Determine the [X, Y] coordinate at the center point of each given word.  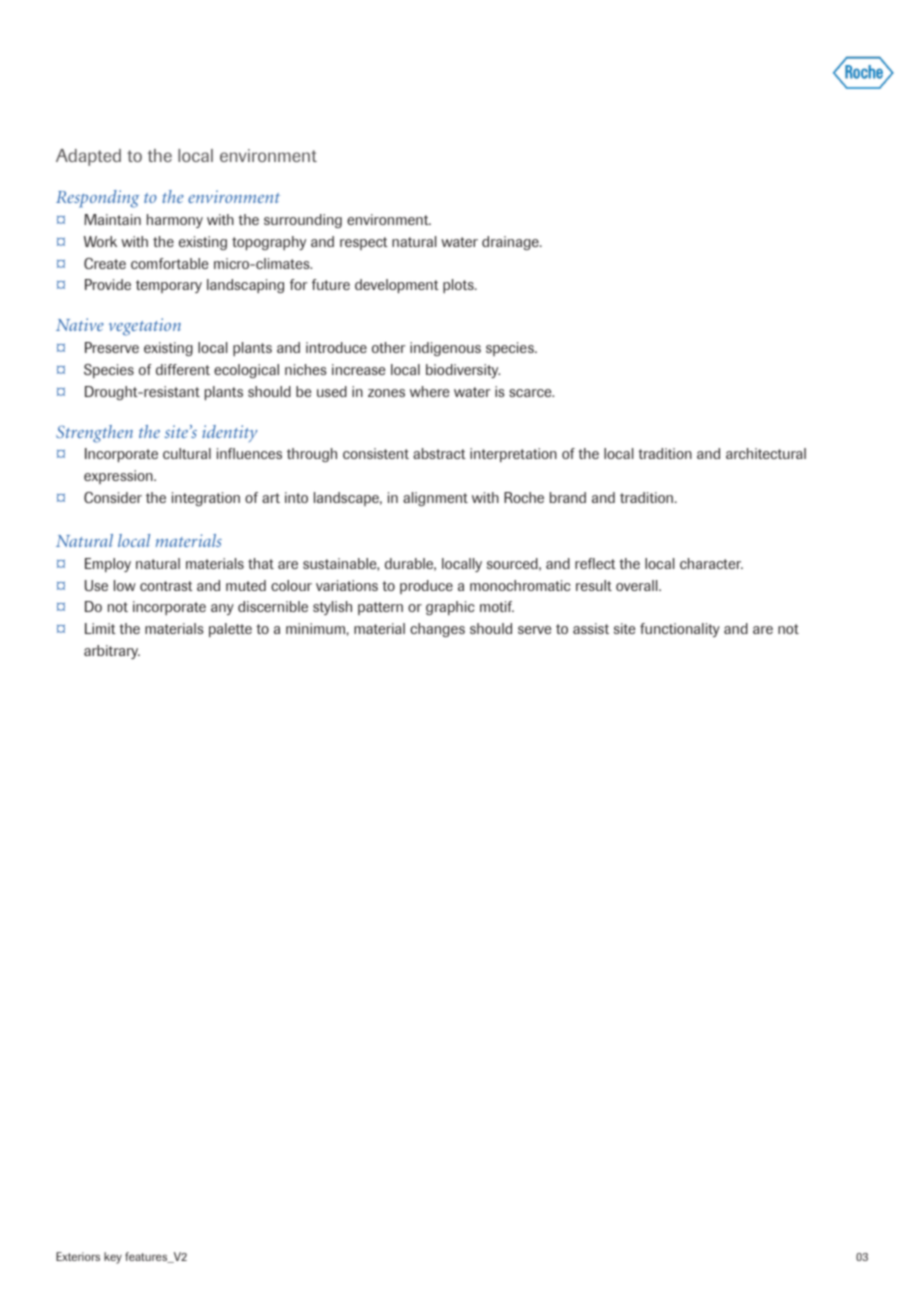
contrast [166, 586]
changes [437, 630]
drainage [511, 243]
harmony [175, 221]
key [113, 1258]
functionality [680, 630]
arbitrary [112, 652]
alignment [435, 499]
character [711, 563]
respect [364, 243]
